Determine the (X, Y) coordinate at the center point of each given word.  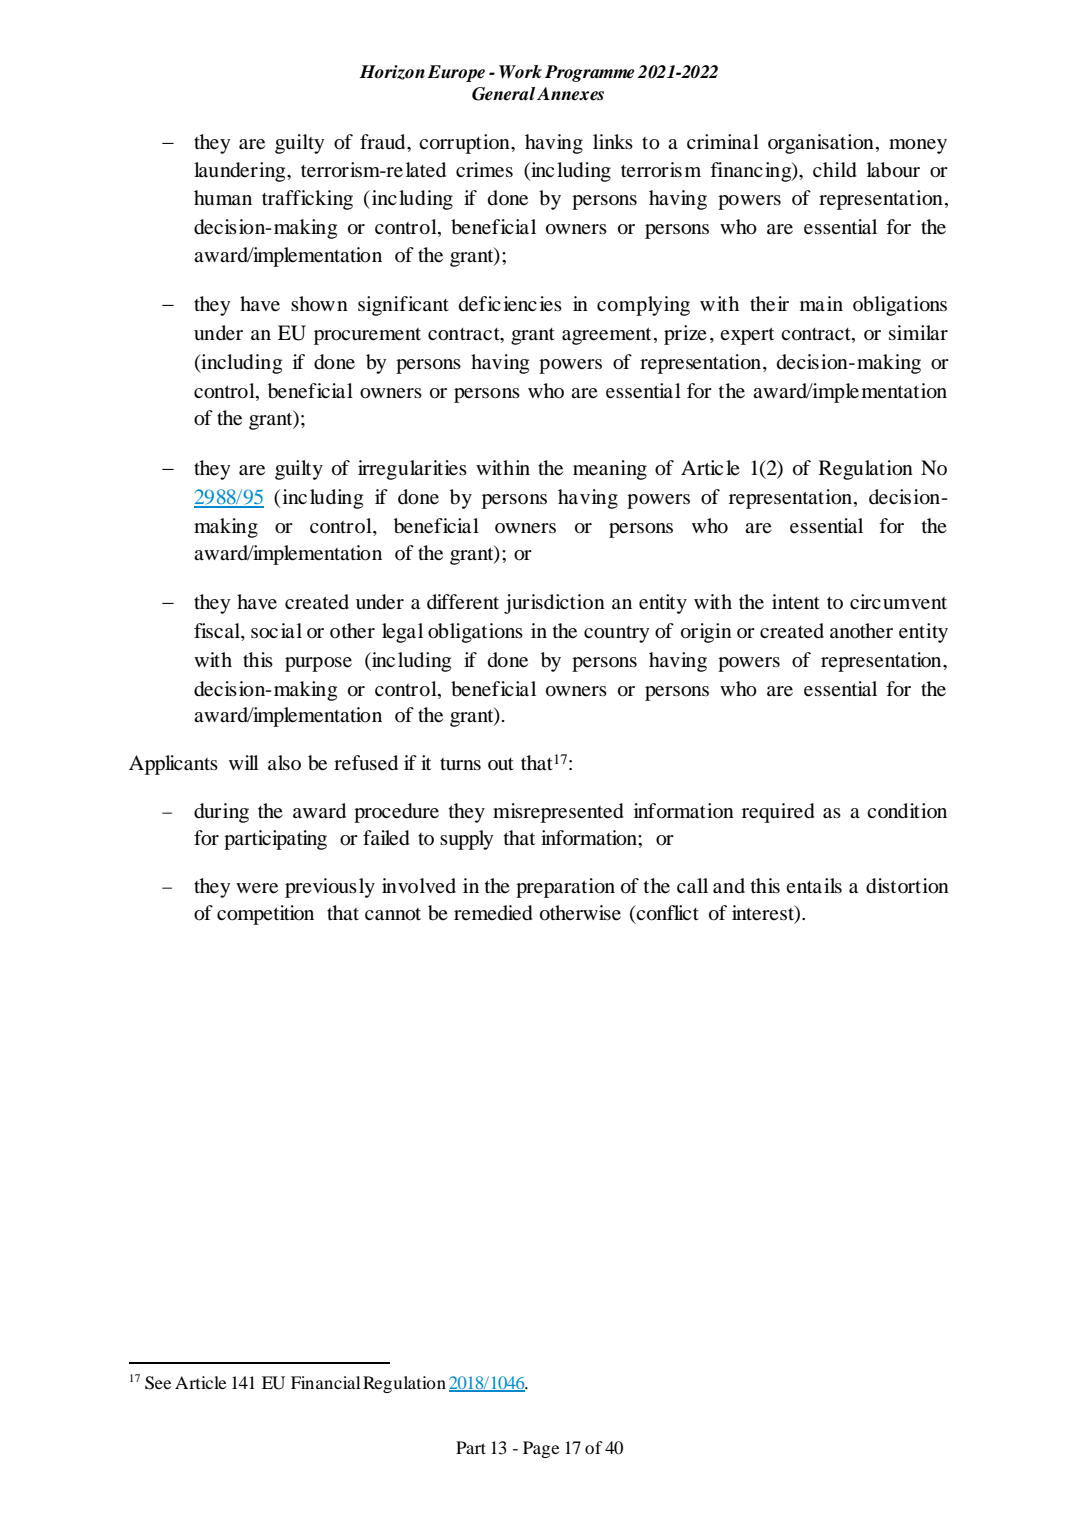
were (257, 888)
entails (814, 885)
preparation (565, 888)
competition (265, 915)
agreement (606, 336)
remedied (493, 913)
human (223, 197)
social (276, 631)
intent (796, 602)
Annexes (570, 94)
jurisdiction (554, 604)
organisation (821, 144)
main (821, 303)
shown (319, 303)
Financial (326, 1382)
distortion (907, 886)
